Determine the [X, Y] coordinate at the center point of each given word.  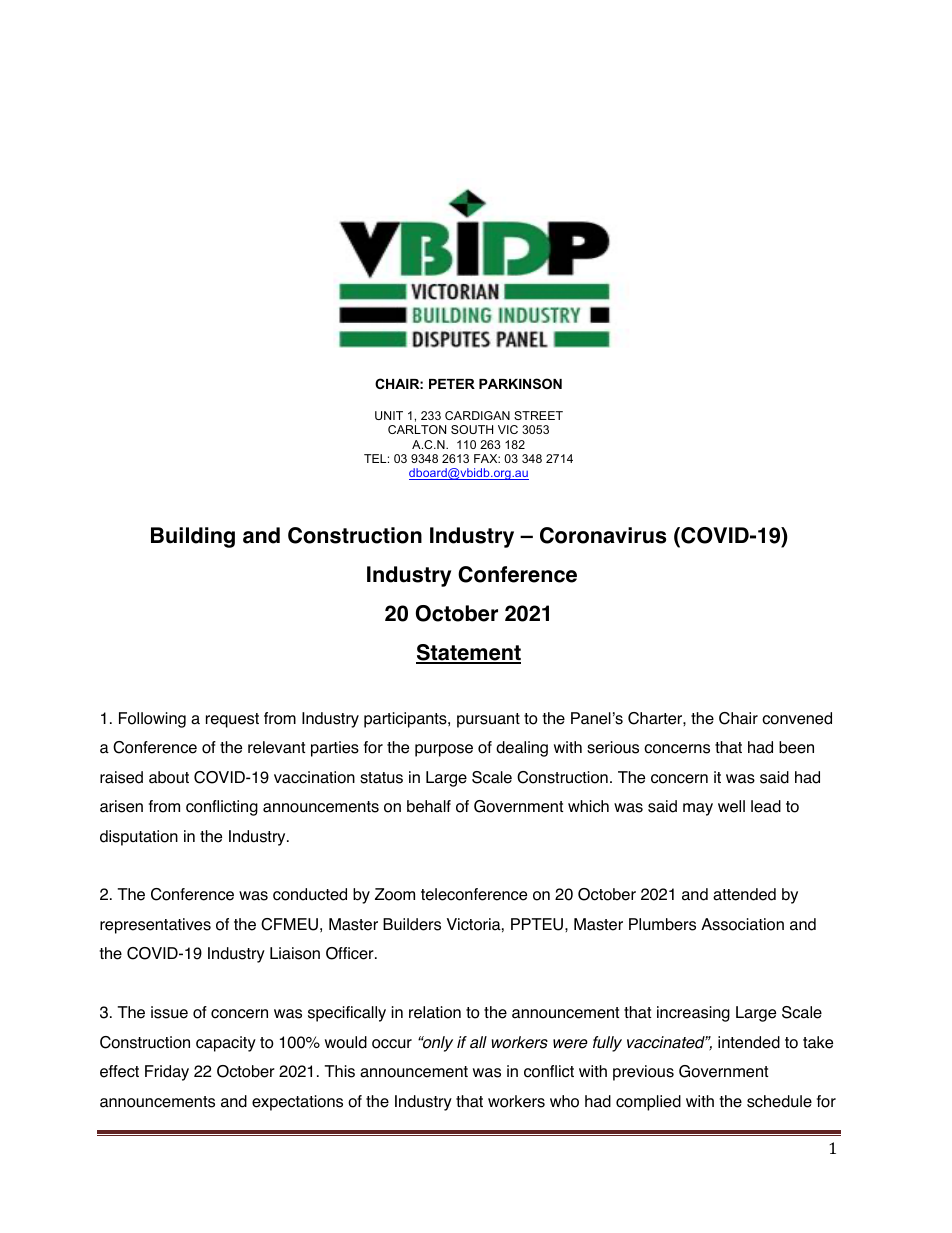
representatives [155, 926]
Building [193, 537]
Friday [167, 1073]
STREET [538, 415]
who [564, 1101]
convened [797, 718]
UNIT [389, 415]
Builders [412, 924]
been [796, 747]
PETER [452, 384]
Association [742, 924]
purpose [444, 750]
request [232, 720]
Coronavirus [603, 535]
